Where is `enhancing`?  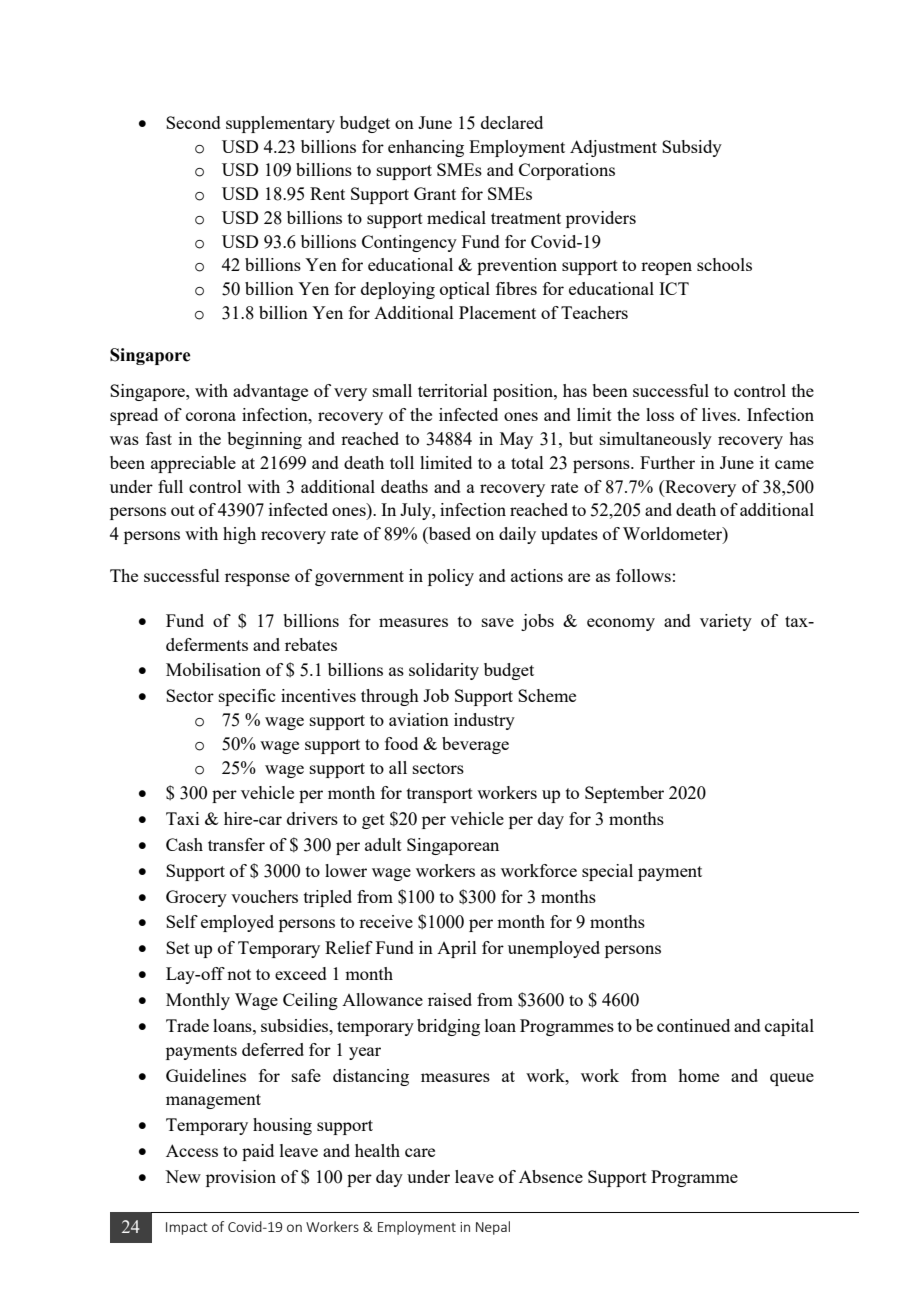
enhancing is located at coordinates (426, 148).
